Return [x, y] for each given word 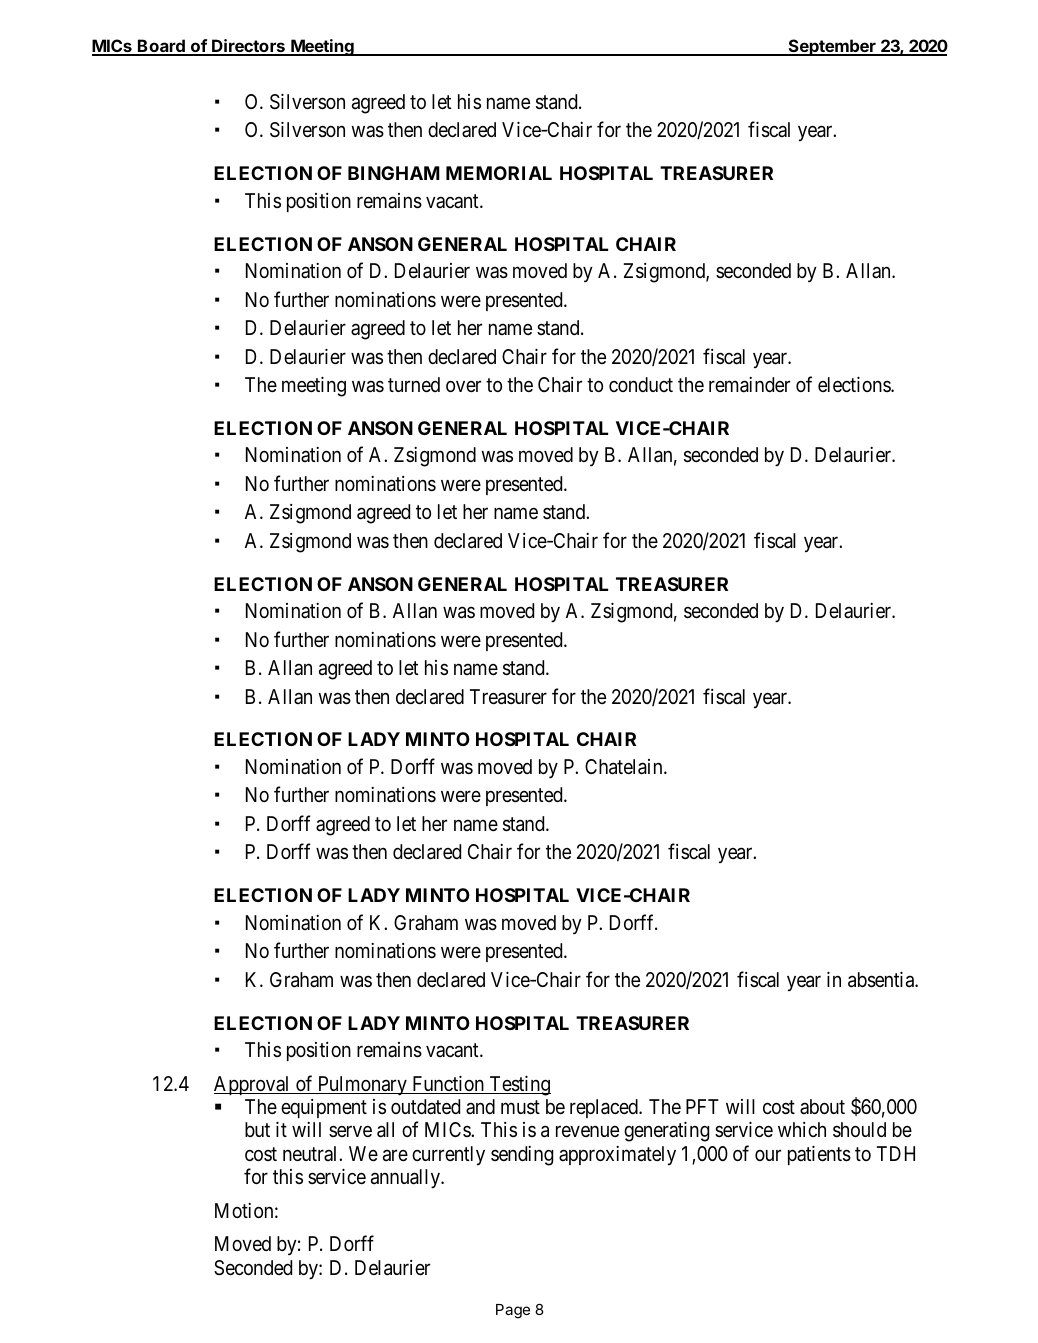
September [832, 47]
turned [414, 384]
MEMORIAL [499, 173]
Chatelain [625, 767]
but [257, 1129]
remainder [749, 385]
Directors [248, 47]
